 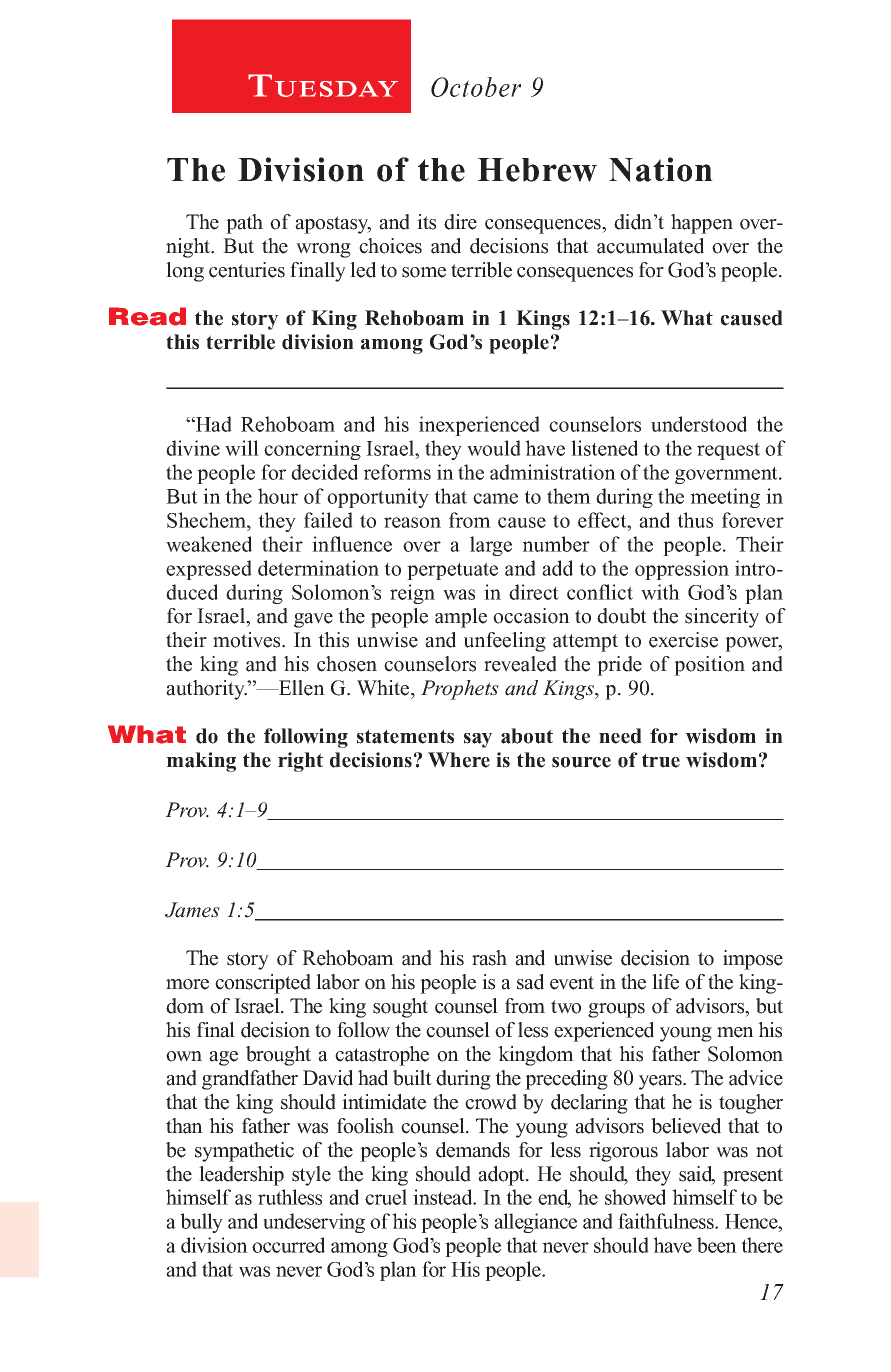 What do you see at coordinates (702, 224) in the screenshot?
I see `happen` at bounding box center [702, 224].
